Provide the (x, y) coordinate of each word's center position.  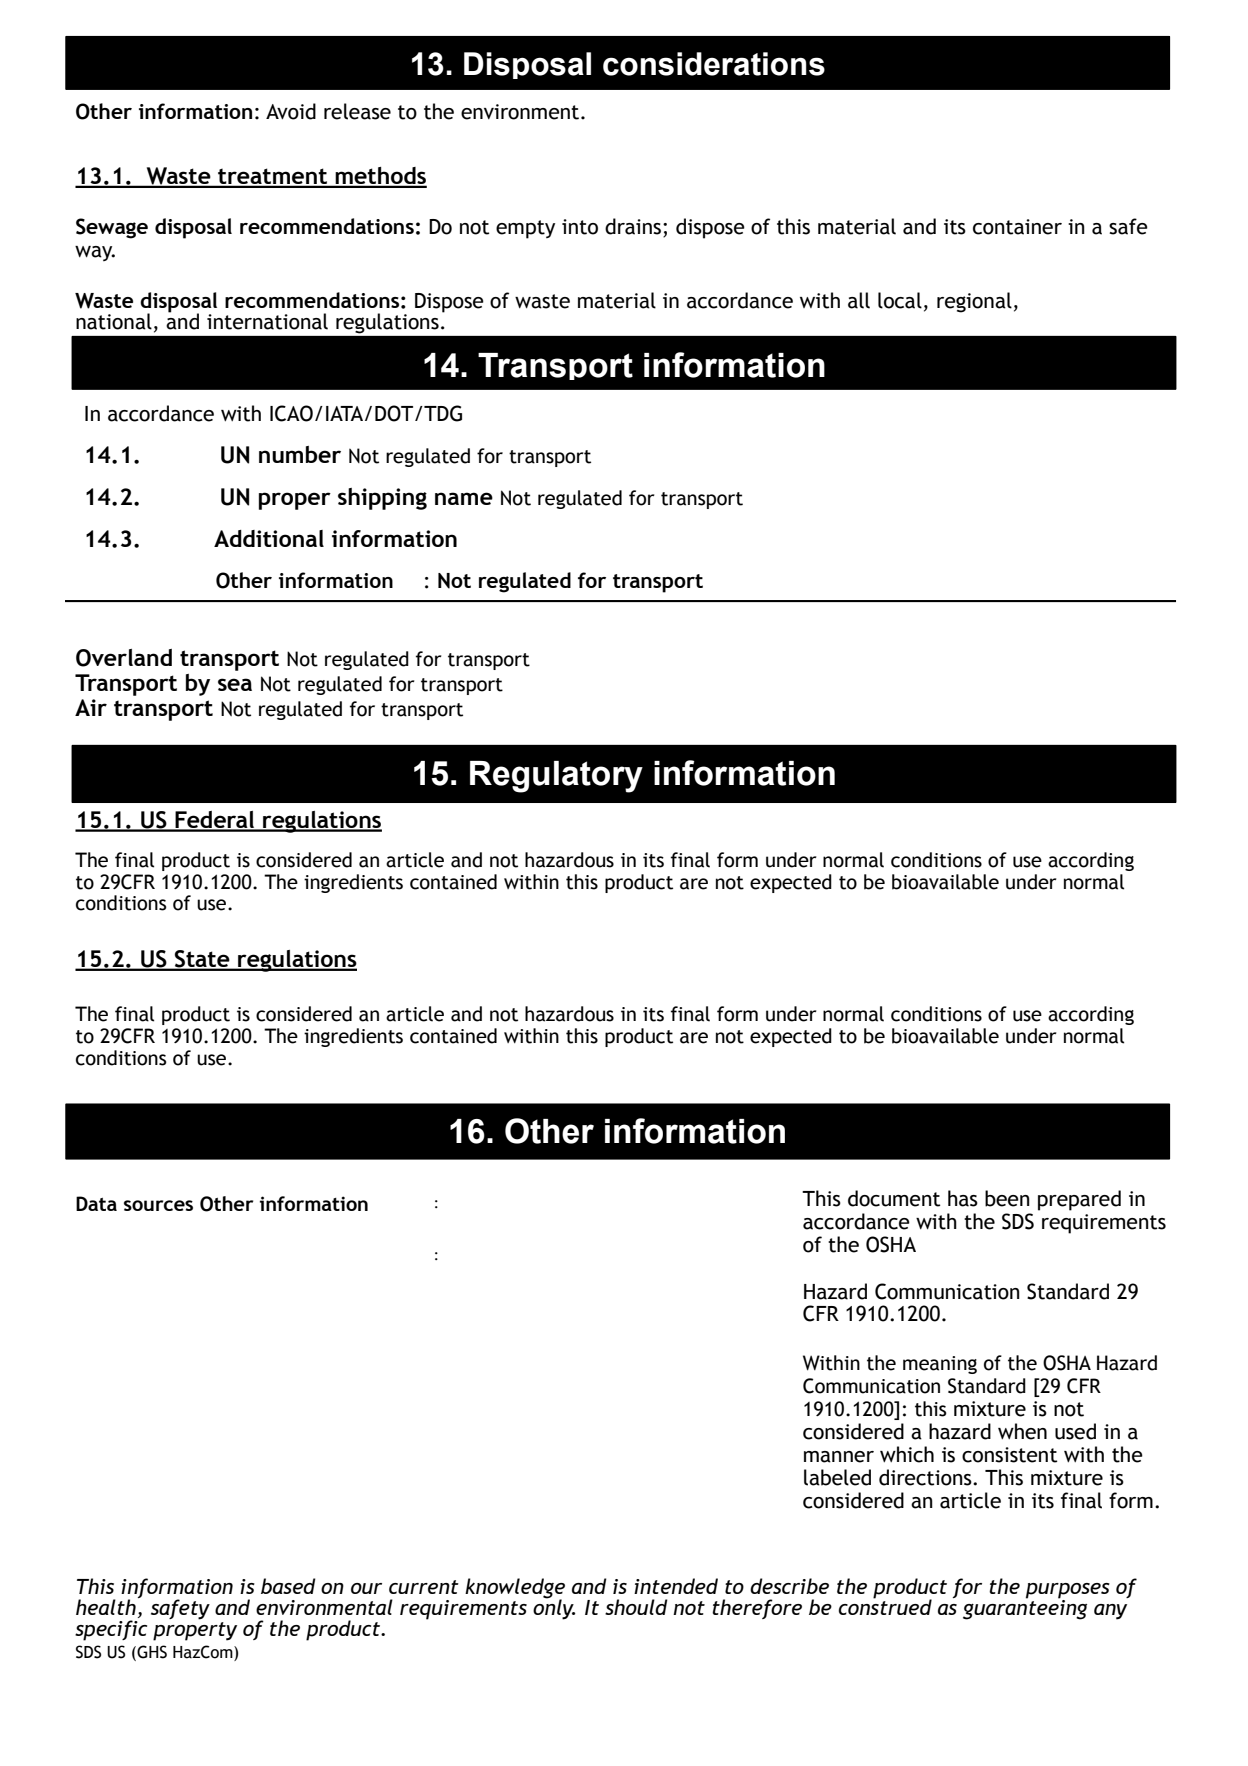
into (580, 227)
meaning (940, 1365)
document (894, 1198)
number (300, 454)
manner (839, 1457)
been (1007, 1198)
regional (974, 302)
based (288, 1586)
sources (158, 1205)
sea (235, 684)
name (464, 498)
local (900, 300)
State (202, 960)
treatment (272, 177)
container (1017, 227)
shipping (382, 499)
